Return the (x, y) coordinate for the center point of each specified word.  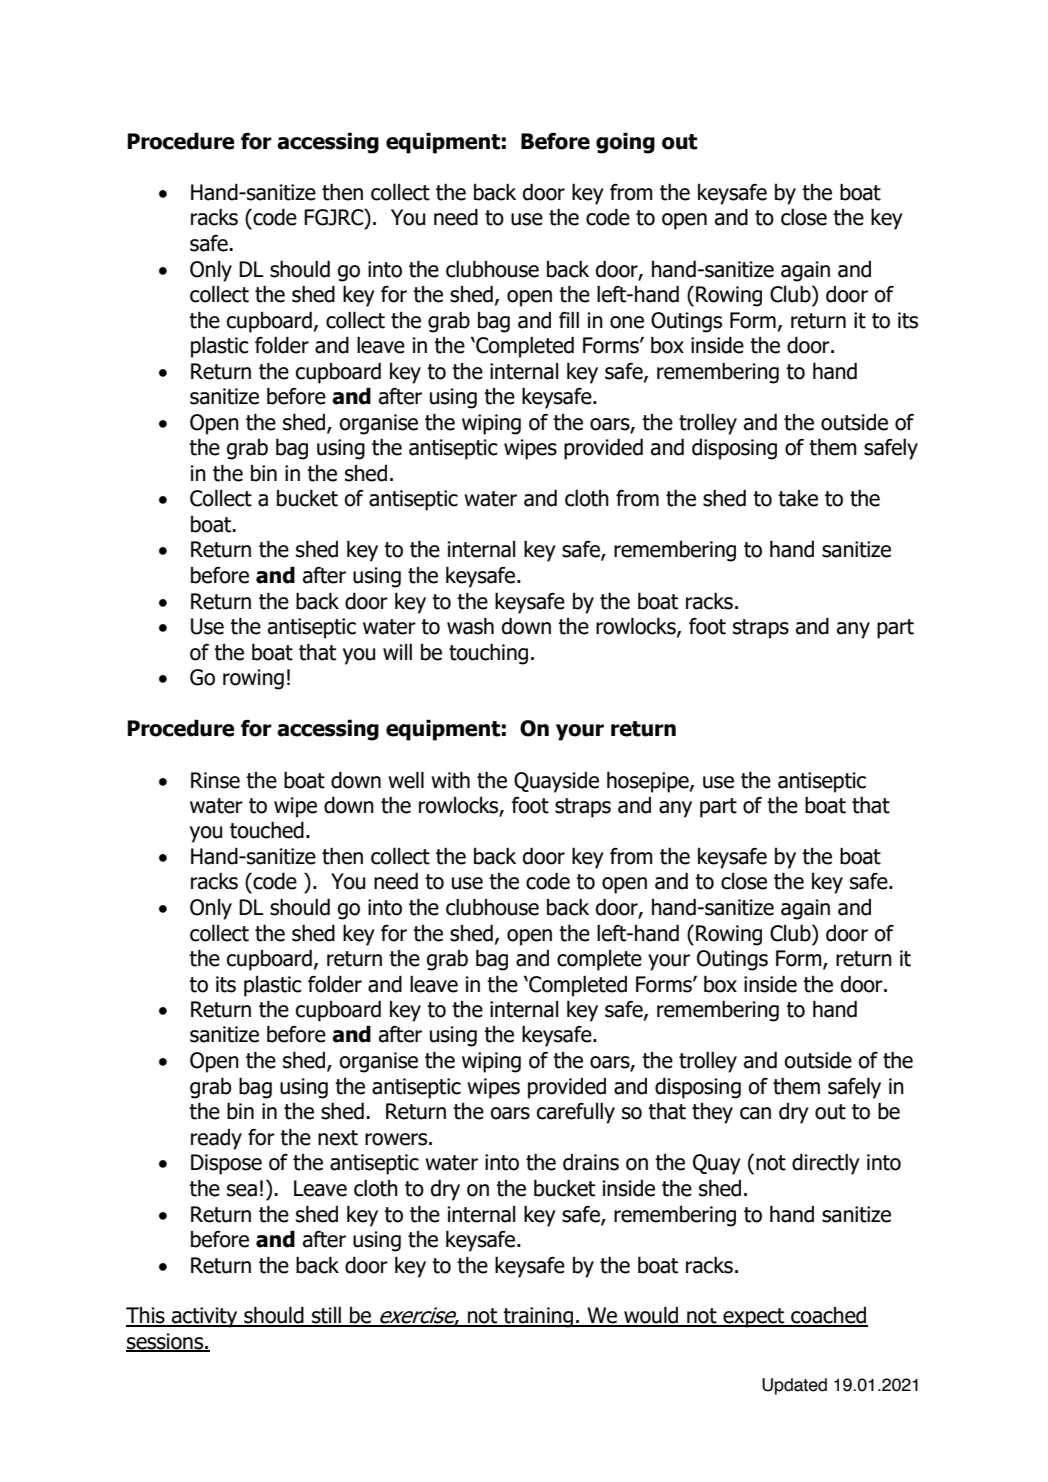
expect (754, 1318)
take (798, 498)
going (625, 143)
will (397, 652)
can (755, 1113)
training (538, 1317)
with (450, 780)
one (627, 322)
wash (470, 626)
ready (216, 1139)
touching (488, 654)
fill (569, 320)
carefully (576, 1113)
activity (205, 1317)
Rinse (215, 780)
